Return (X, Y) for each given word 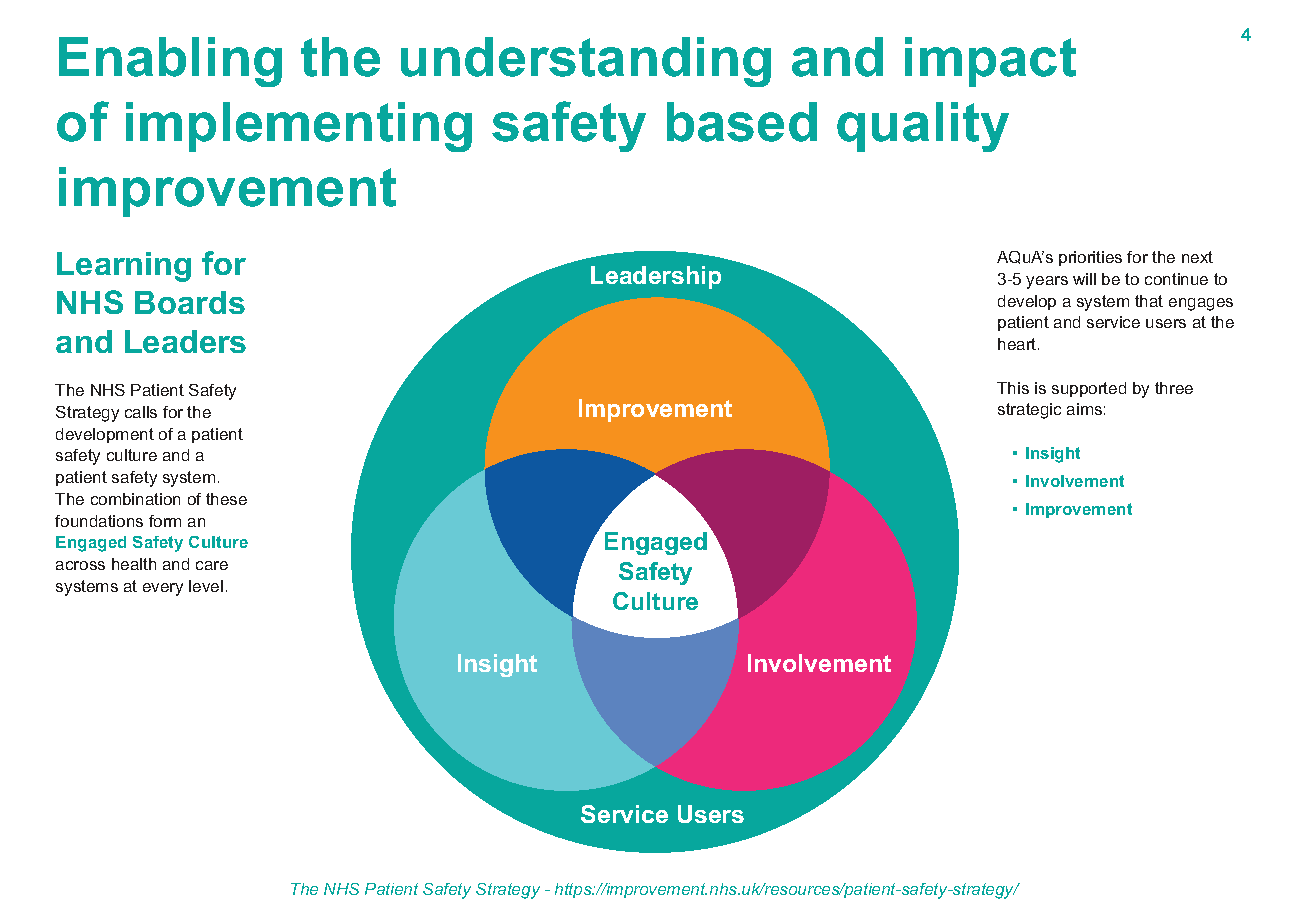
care (212, 565)
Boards (190, 302)
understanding (586, 62)
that (1149, 301)
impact (990, 62)
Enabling (170, 62)
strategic (1029, 411)
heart (1018, 344)
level (206, 586)
